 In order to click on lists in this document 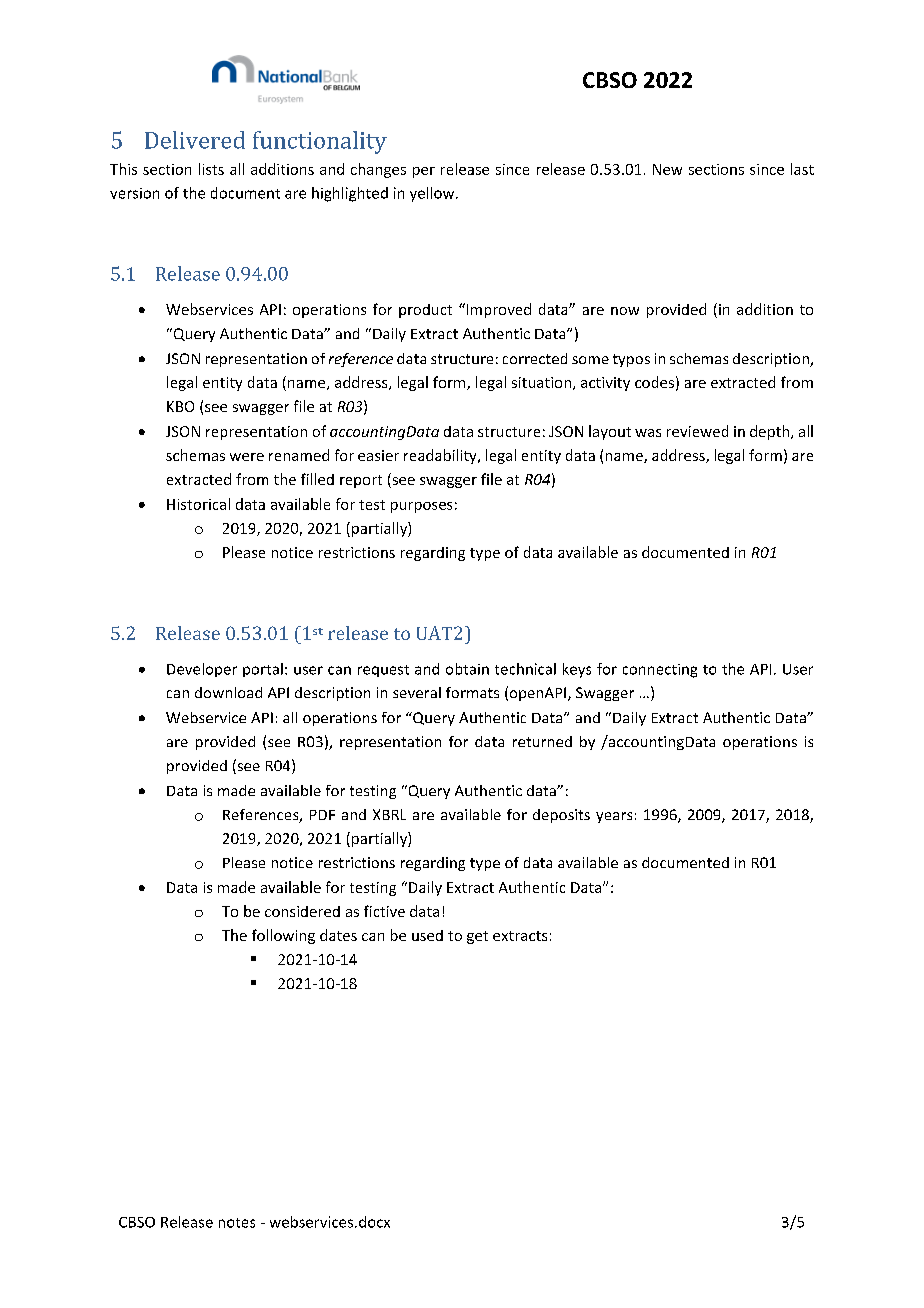, I will do `click(211, 169)`.
